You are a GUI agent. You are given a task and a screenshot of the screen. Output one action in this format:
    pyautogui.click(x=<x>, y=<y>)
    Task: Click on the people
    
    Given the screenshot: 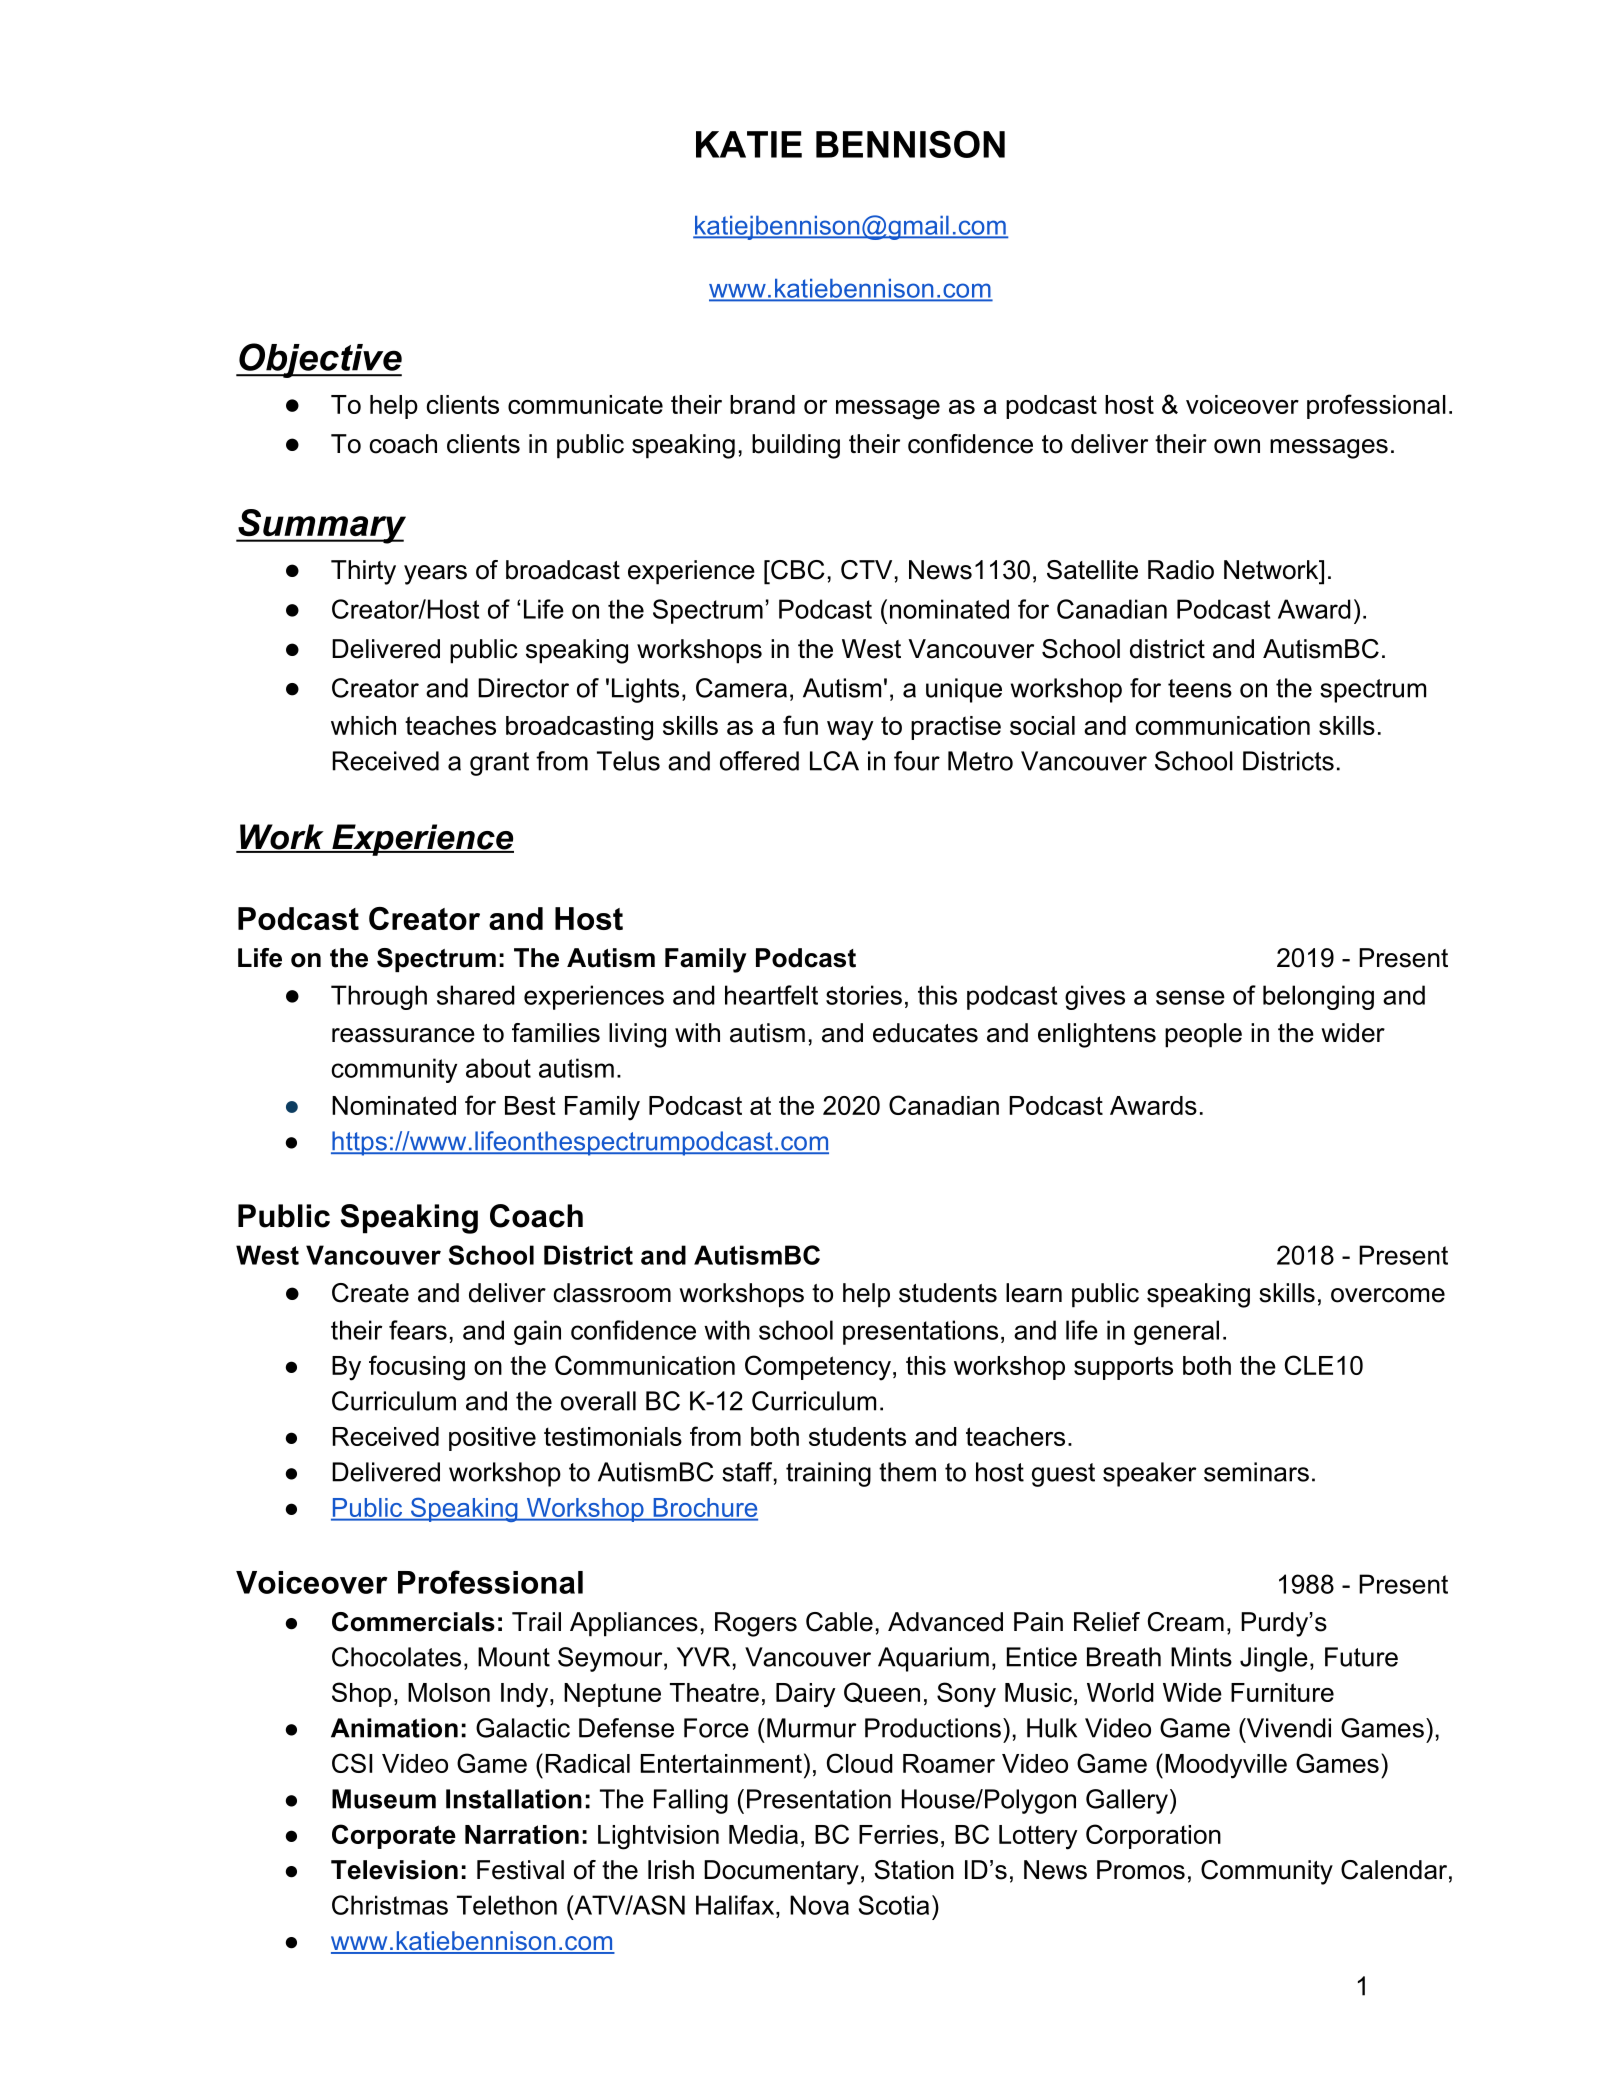 What is the action you would take?
    pyautogui.click(x=1203, y=1035)
